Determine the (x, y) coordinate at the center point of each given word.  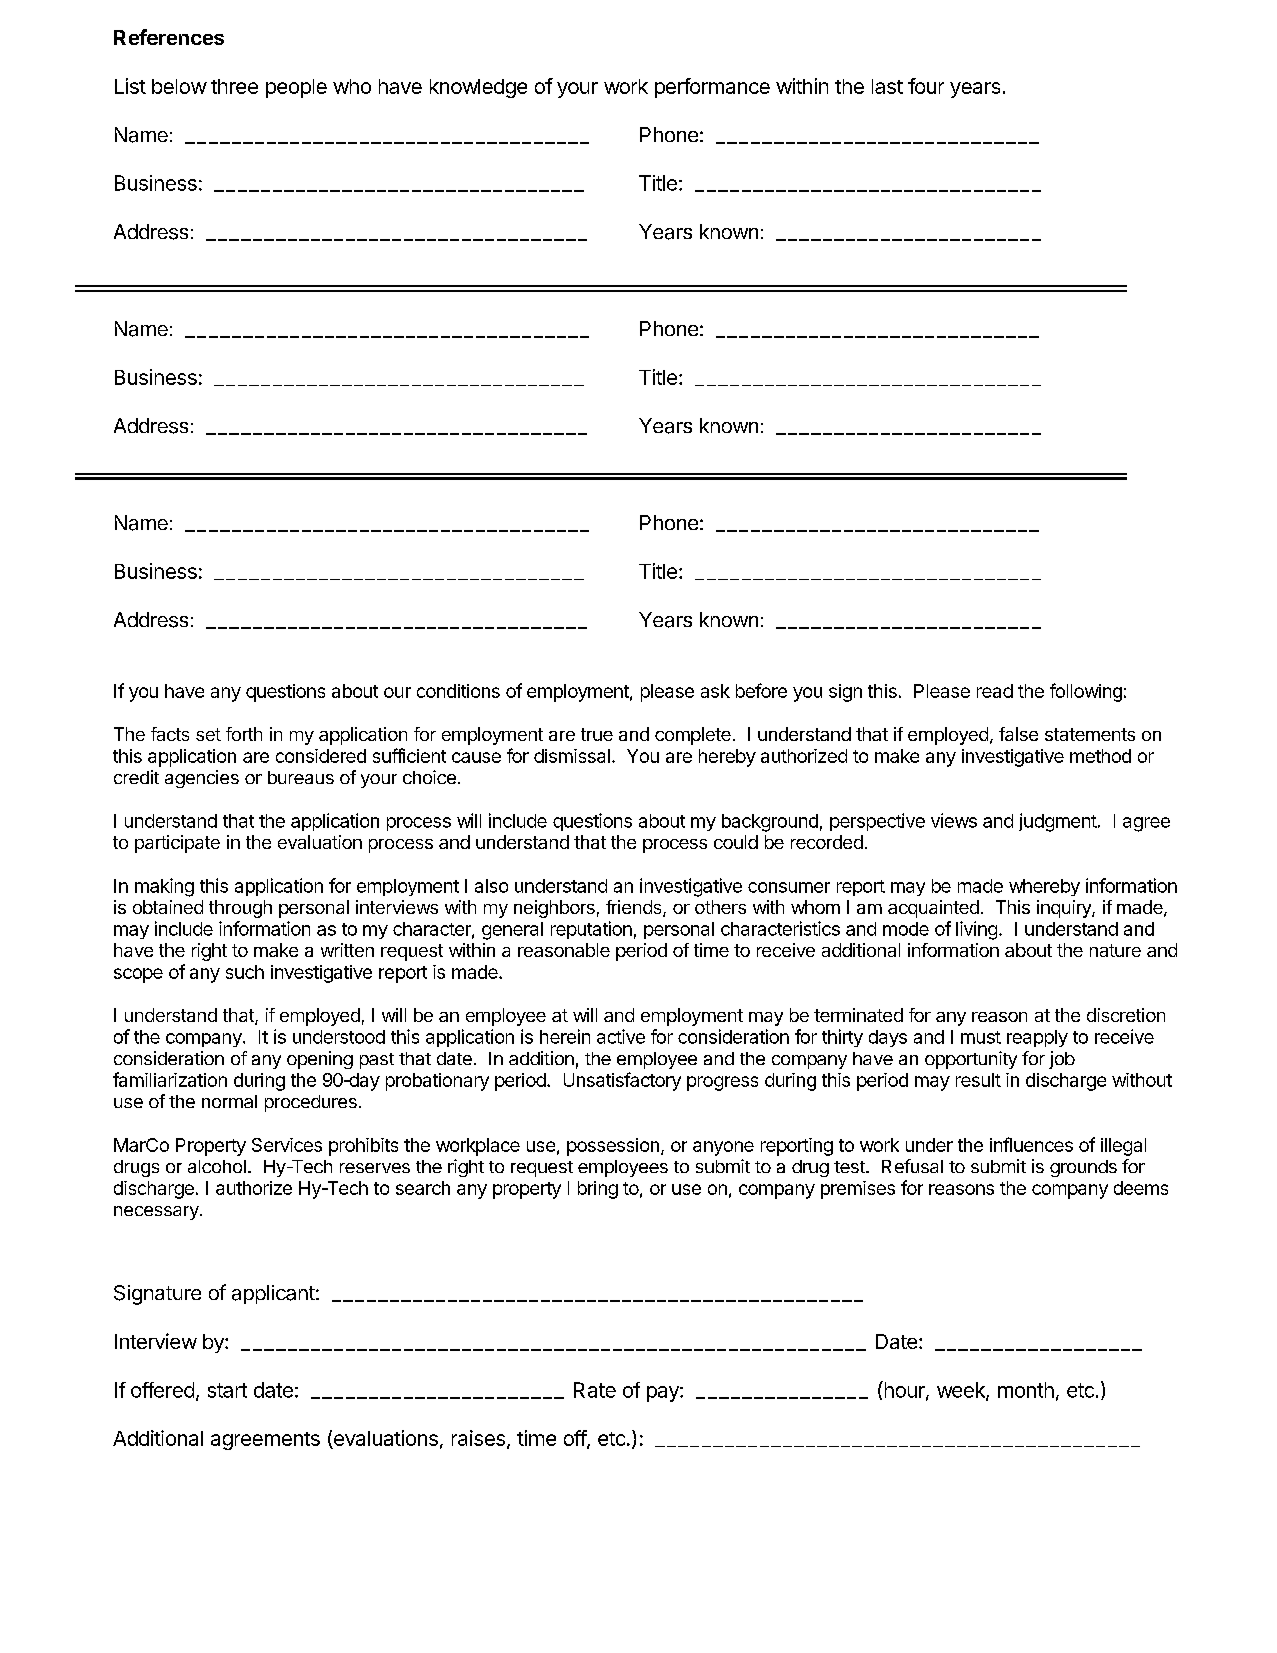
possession (613, 1147)
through (240, 909)
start (227, 1390)
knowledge (478, 88)
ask (715, 691)
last (887, 86)
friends (635, 908)
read (995, 691)
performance (712, 88)
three (234, 86)
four (926, 86)
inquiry (1065, 909)
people (296, 88)
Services (287, 1145)
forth (244, 734)
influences (1031, 1144)
